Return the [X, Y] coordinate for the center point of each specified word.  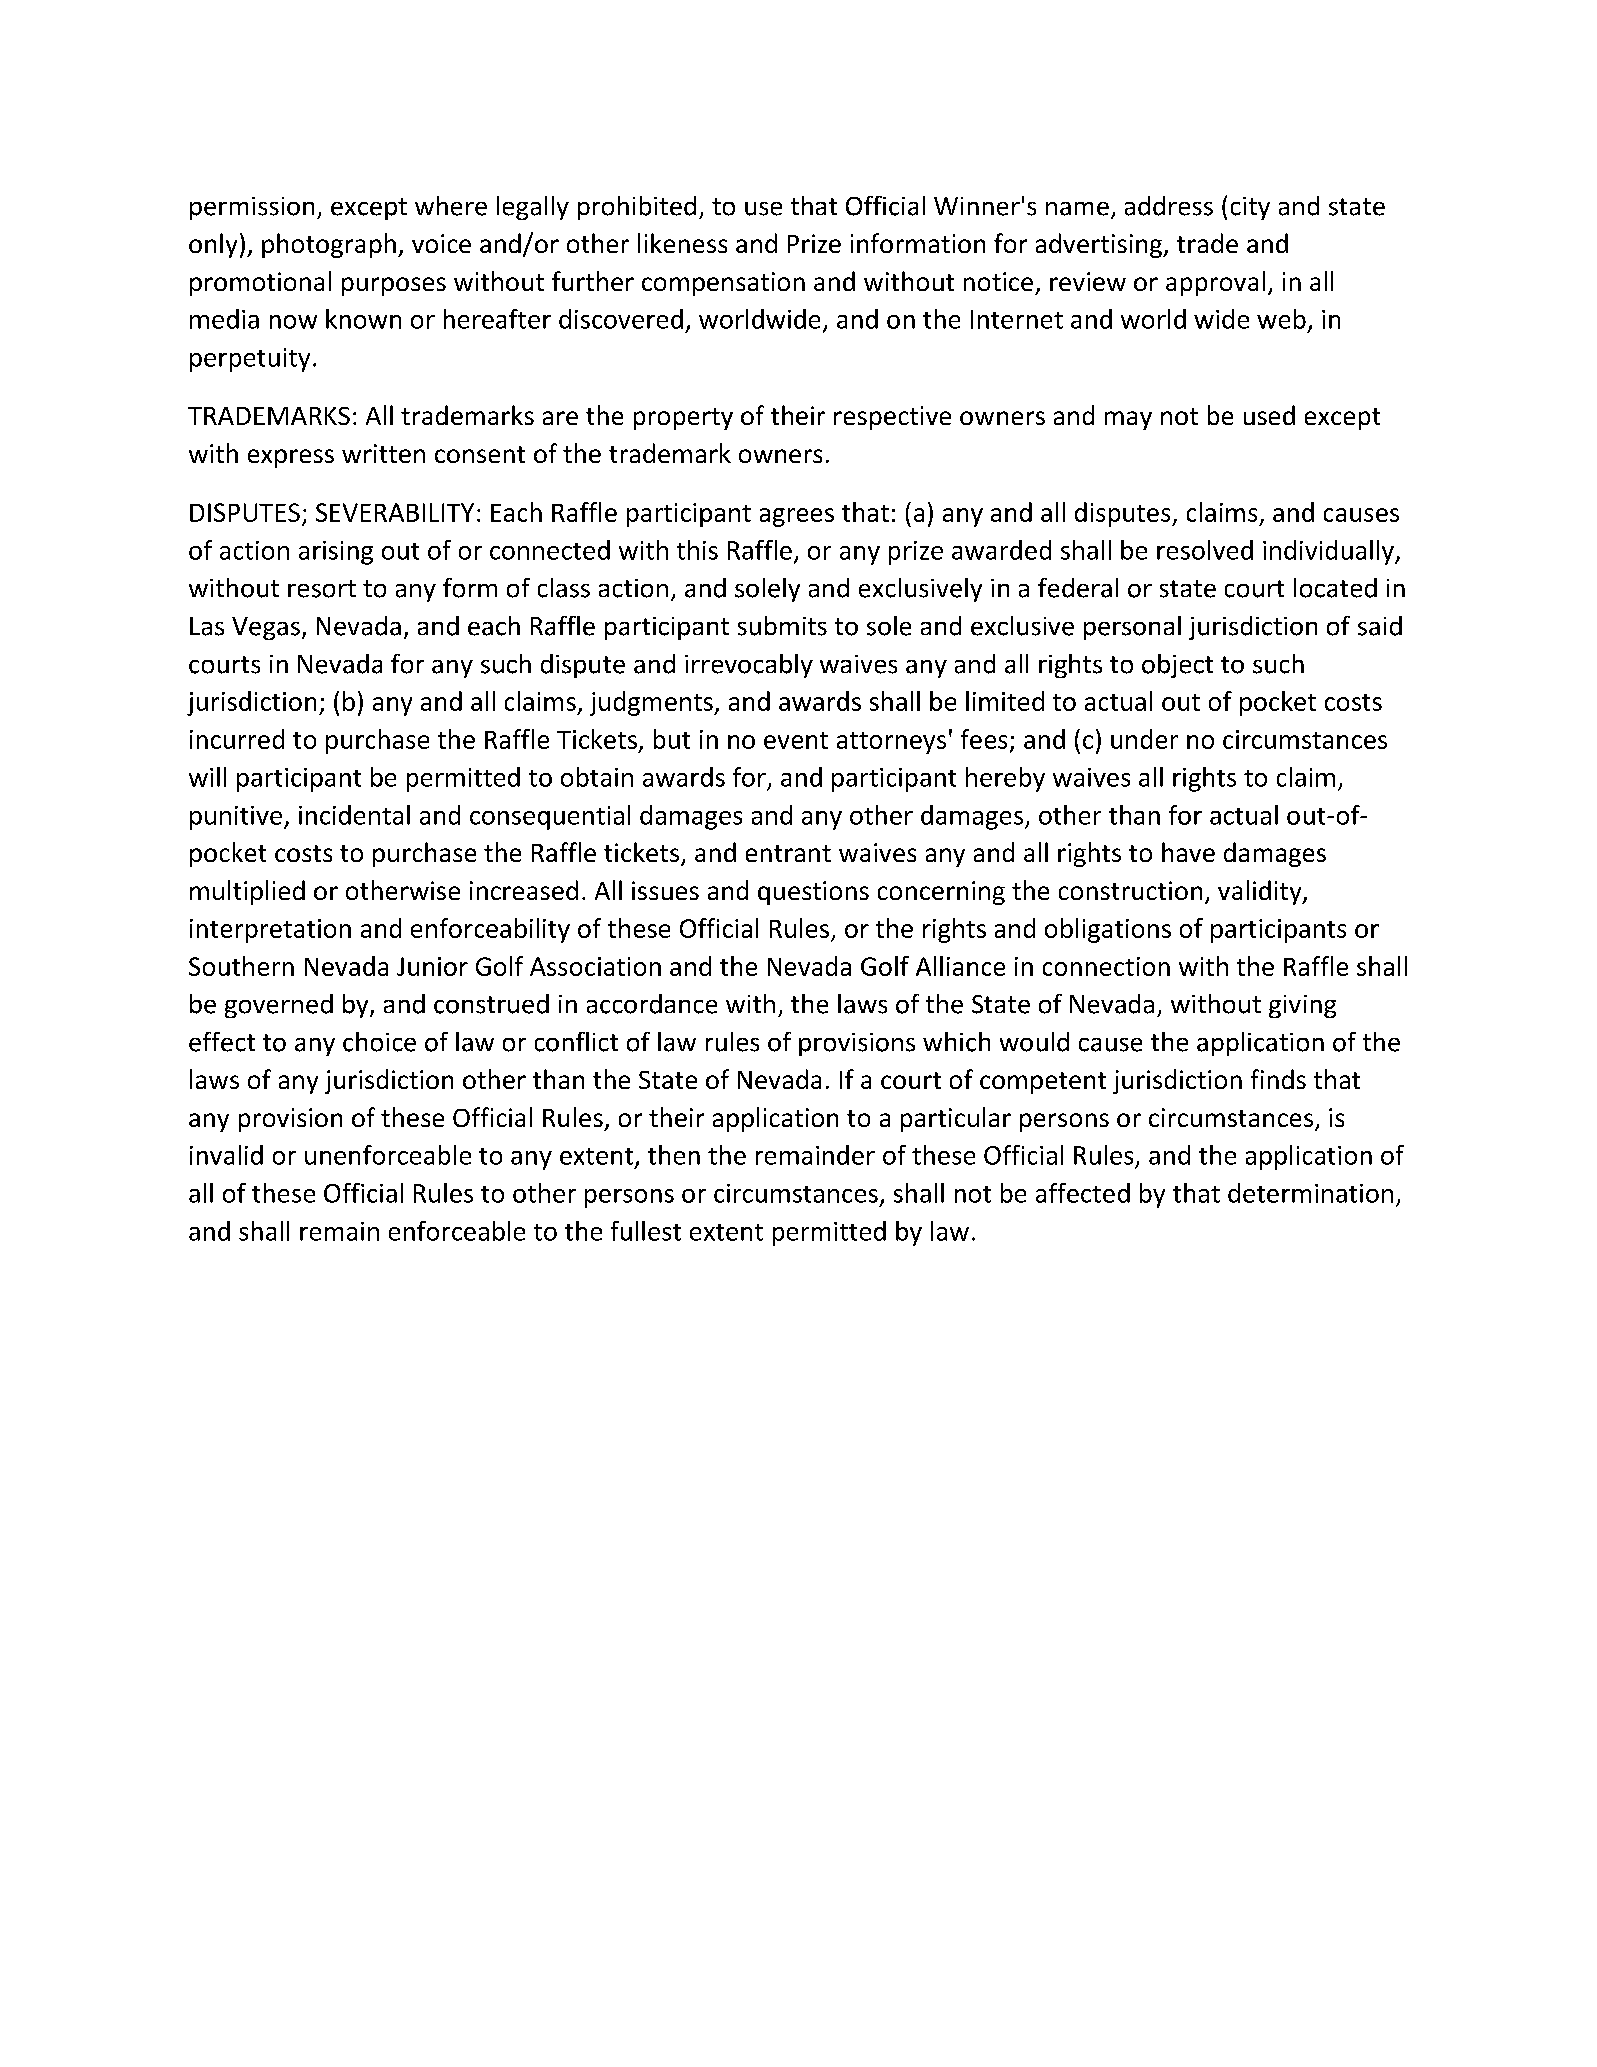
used [1269, 415]
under [1144, 739]
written [383, 453]
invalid [226, 1155]
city [1250, 208]
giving [1302, 1006]
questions [813, 893]
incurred [237, 739]
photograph [329, 245]
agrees [797, 517]
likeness [682, 243]
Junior [432, 966]
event [796, 740]
